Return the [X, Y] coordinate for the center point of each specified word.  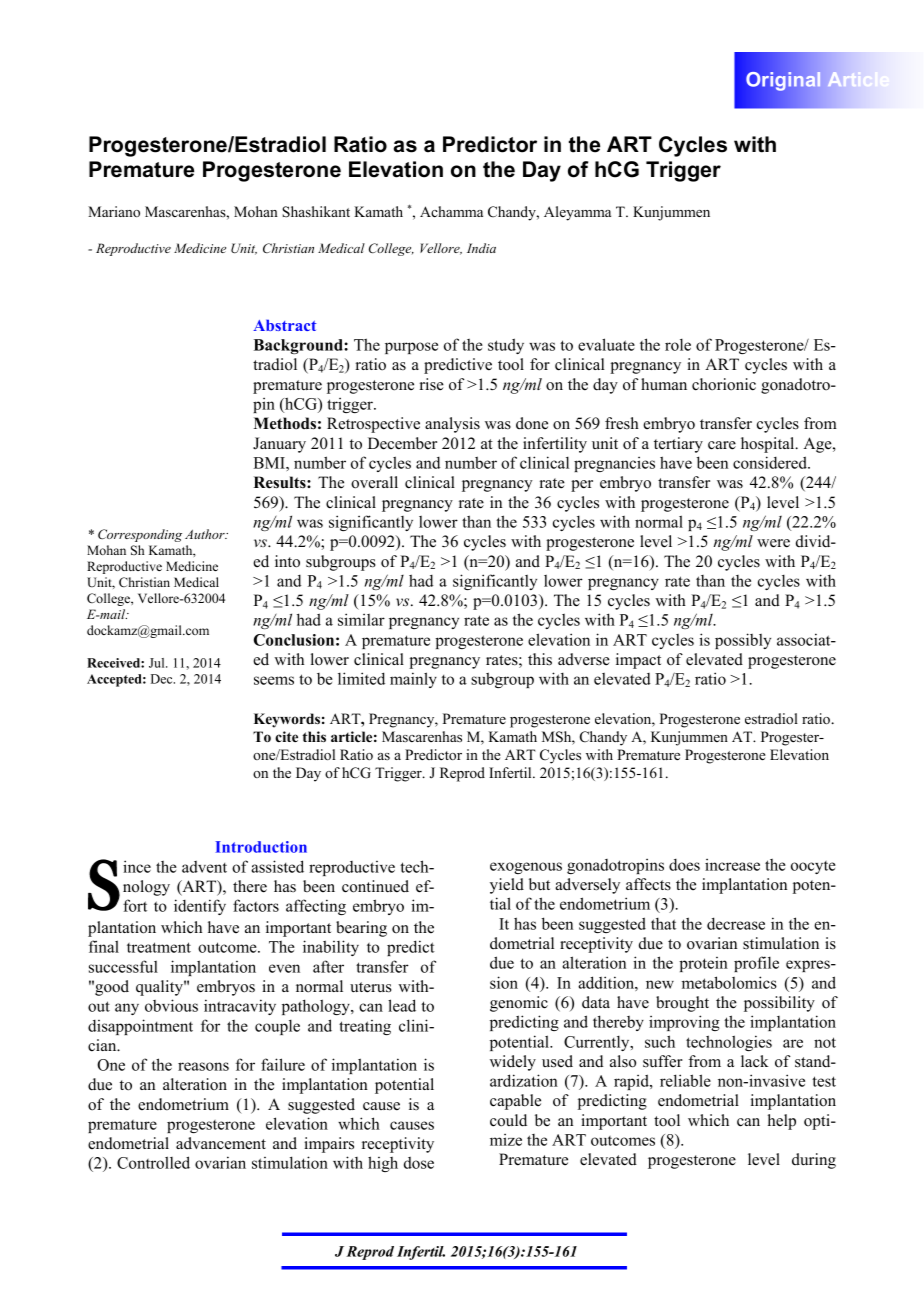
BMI [270, 463]
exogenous [526, 868]
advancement [221, 1143]
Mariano [114, 211]
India [481, 248]
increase [732, 865]
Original [784, 81]
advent [204, 867]
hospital [769, 445]
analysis [452, 425]
